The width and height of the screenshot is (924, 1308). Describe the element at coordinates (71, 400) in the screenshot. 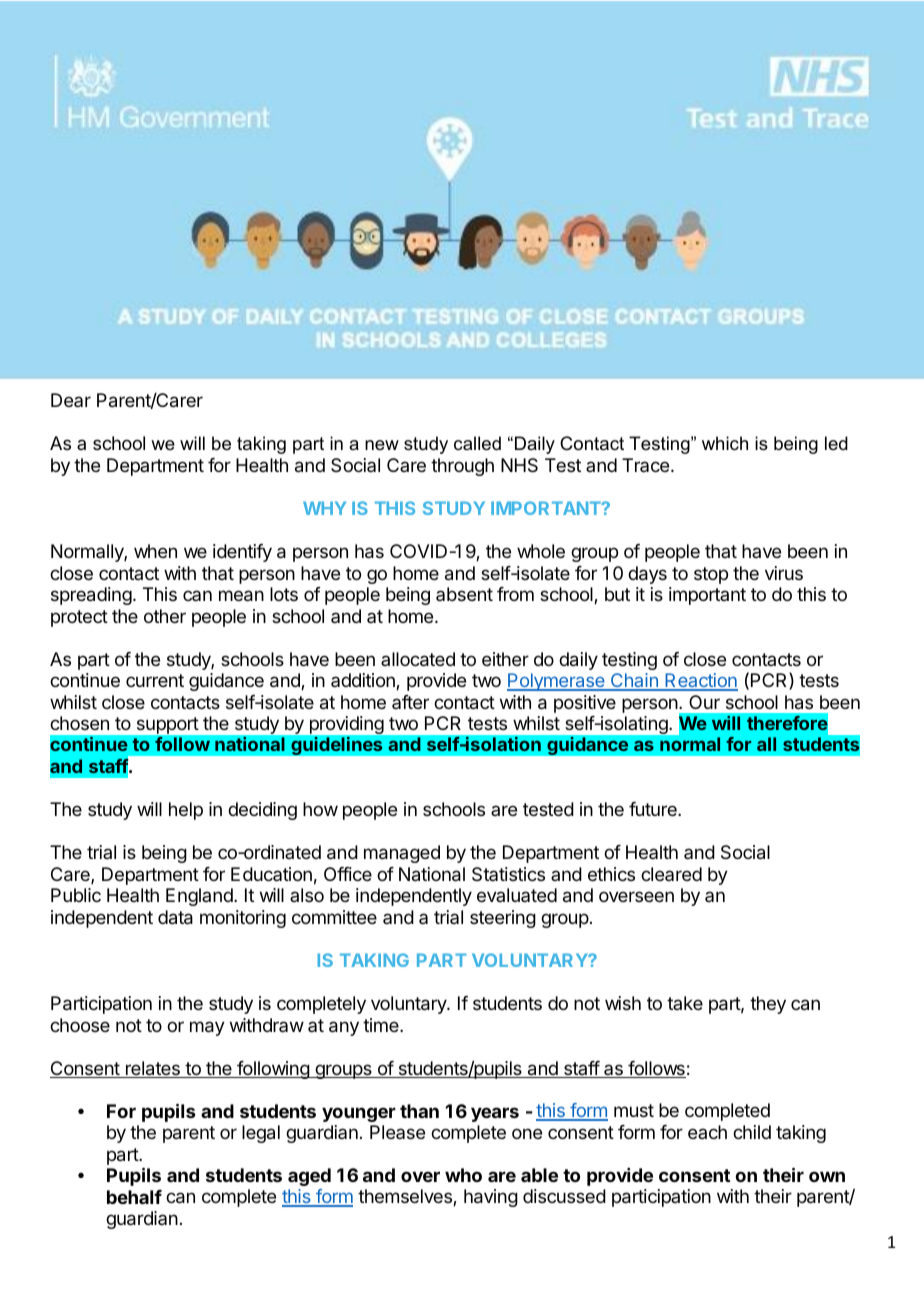

I see `Dear` at that location.
